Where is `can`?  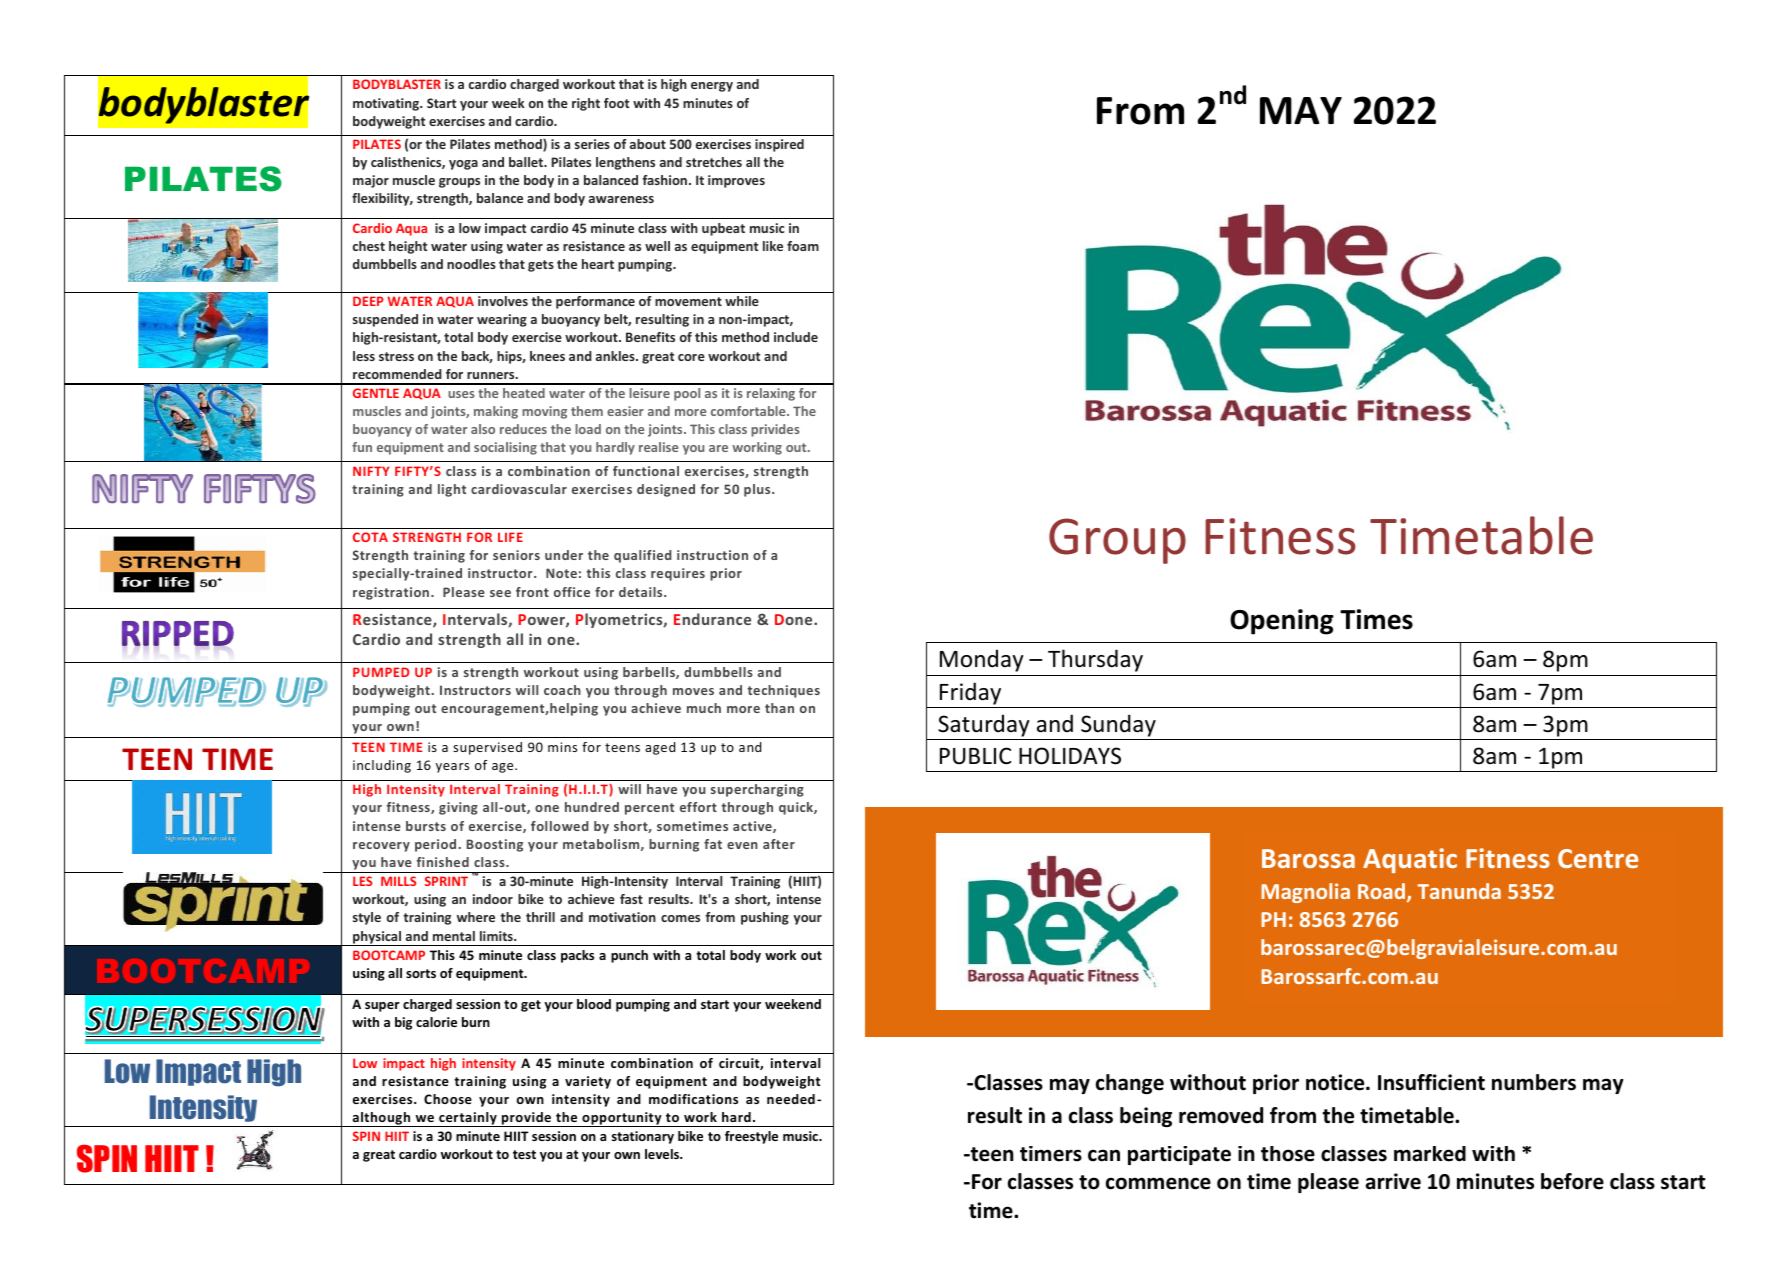
can is located at coordinates (1104, 1155).
